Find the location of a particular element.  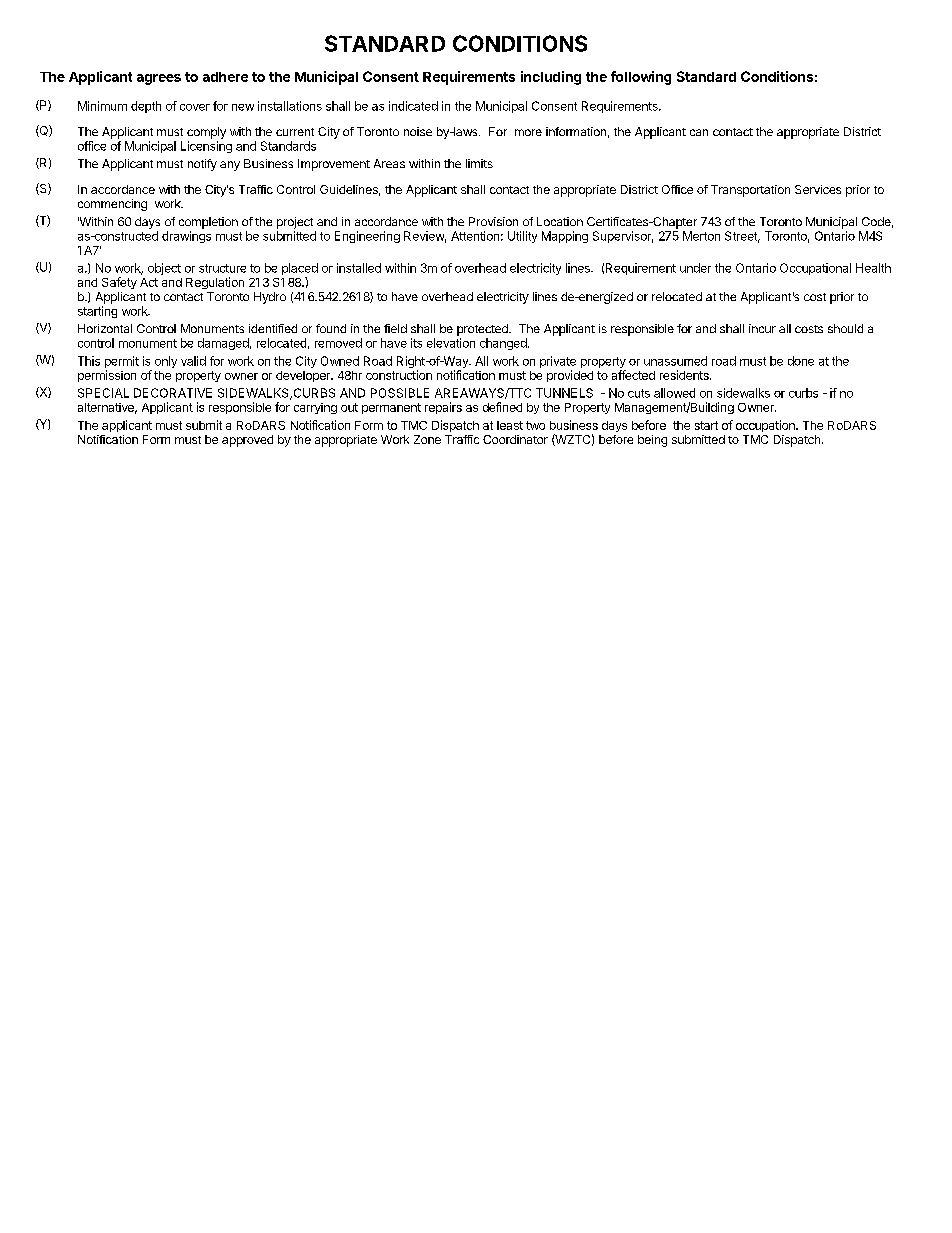

Services is located at coordinates (818, 189).
